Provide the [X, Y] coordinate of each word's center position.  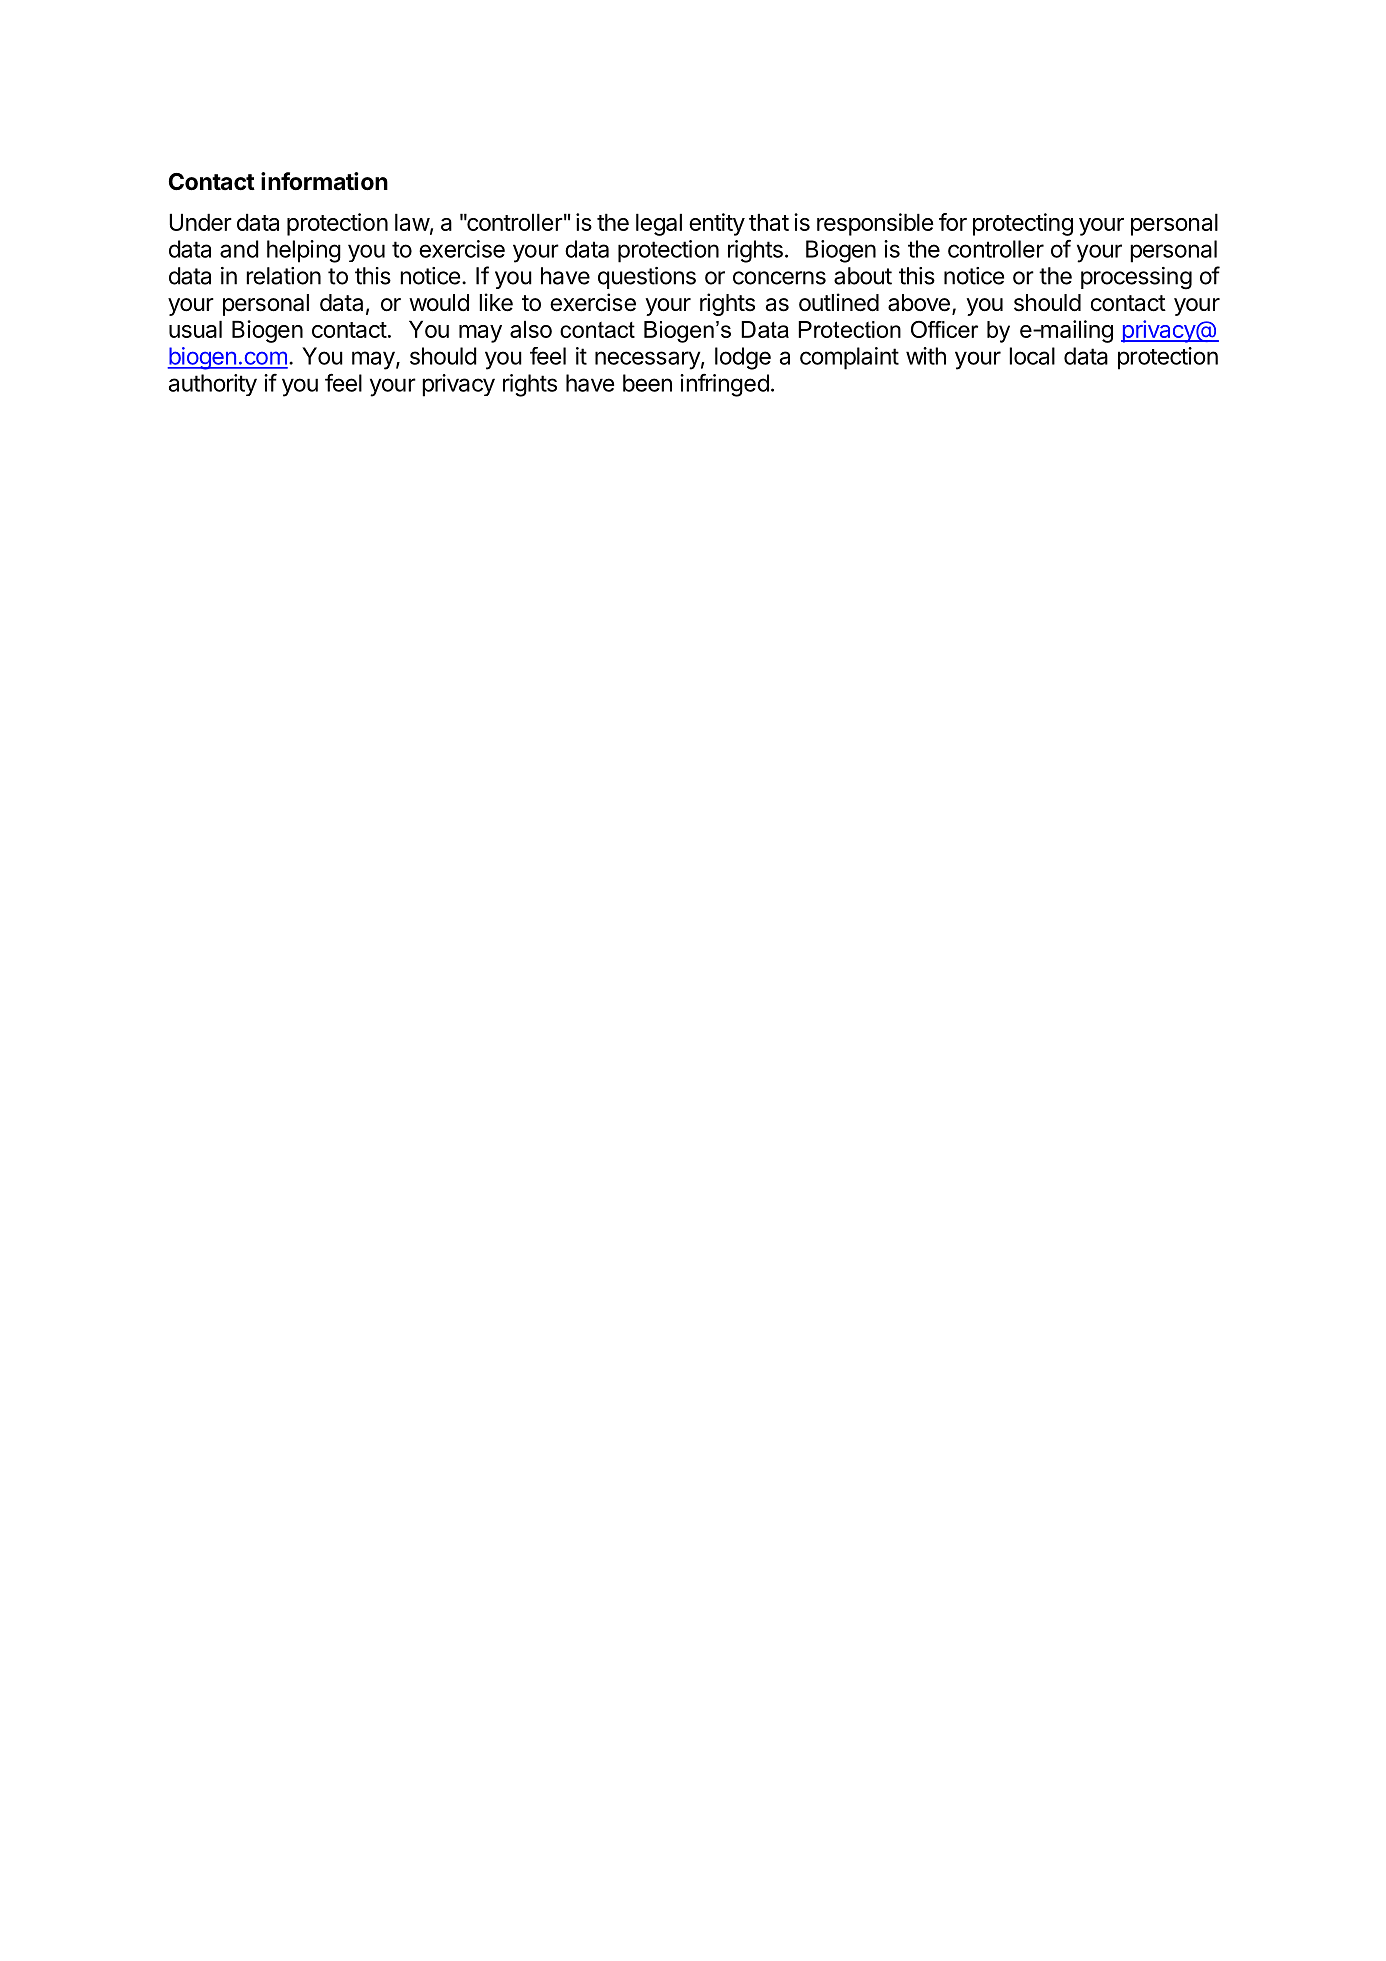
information [324, 181]
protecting [1023, 224]
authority [213, 385]
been [647, 383]
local [1032, 356]
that [769, 222]
